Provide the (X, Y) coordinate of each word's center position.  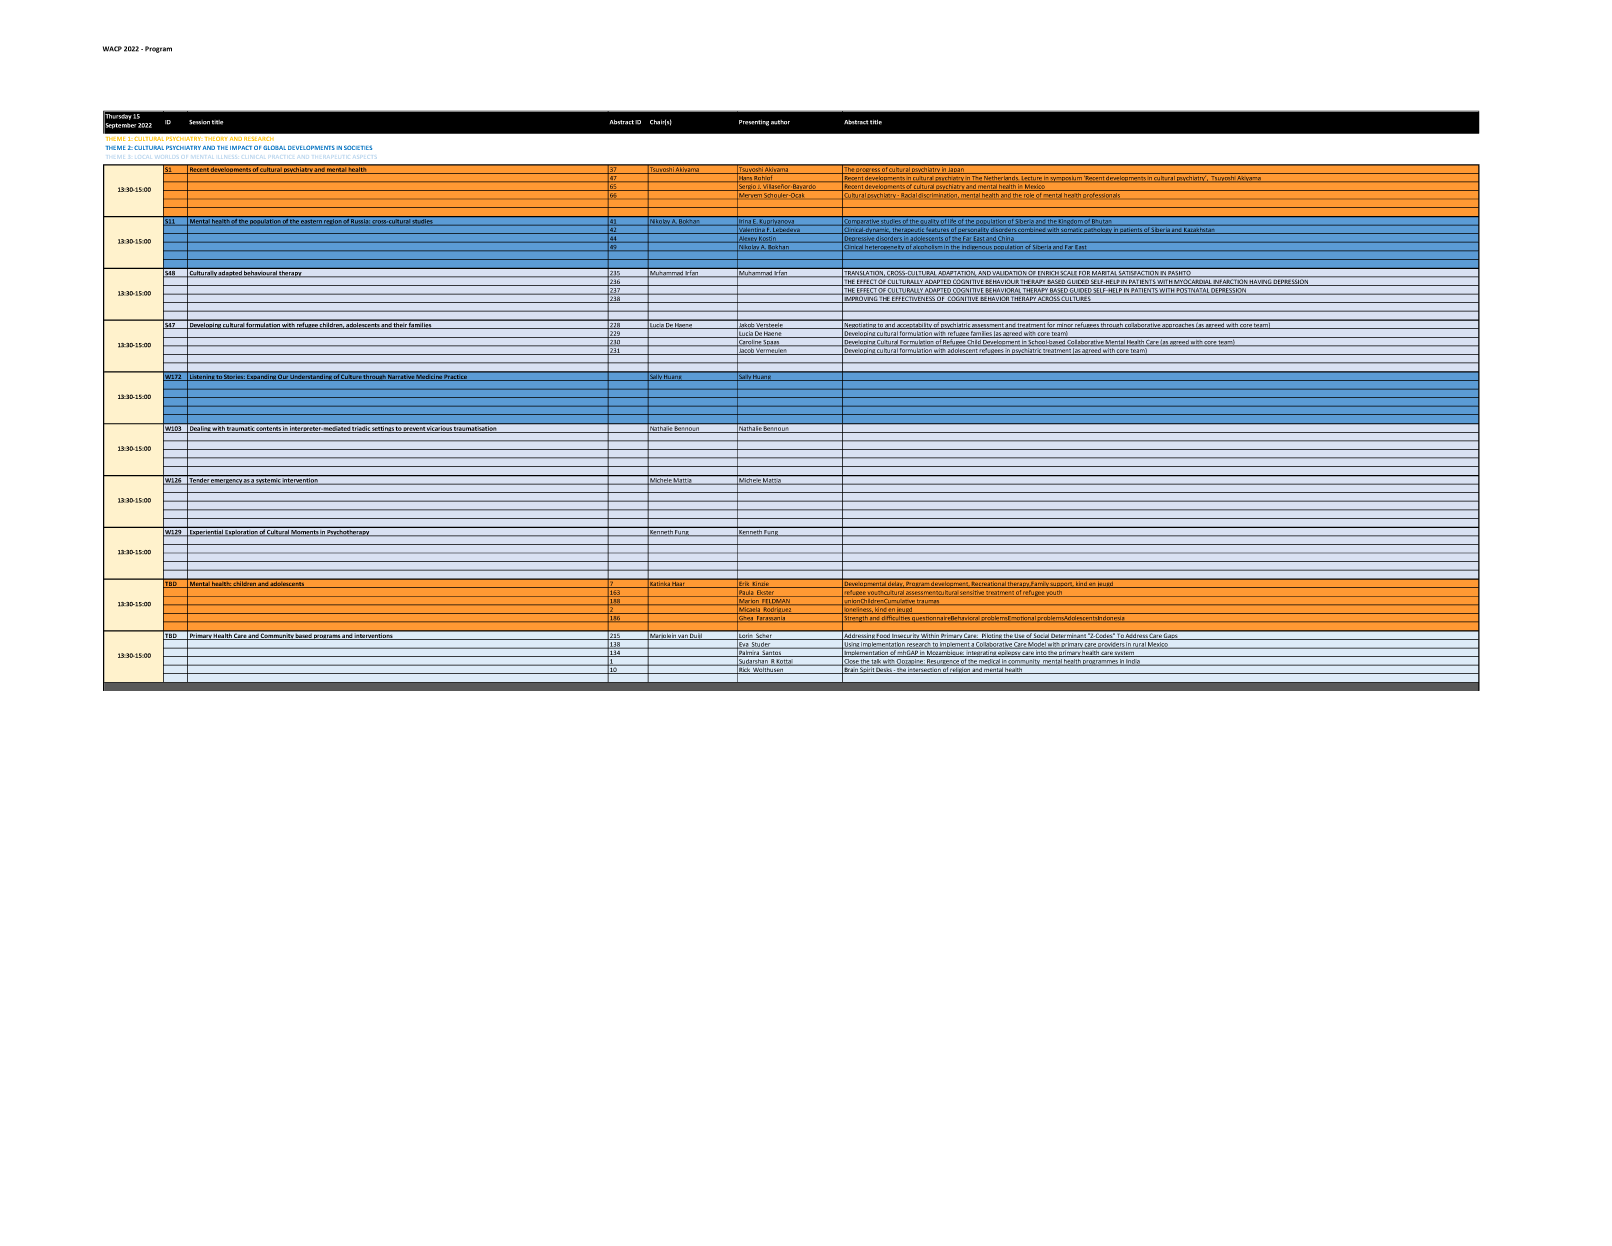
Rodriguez (778, 610)
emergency (227, 482)
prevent (414, 430)
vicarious (440, 429)
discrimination (938, 194)
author (780, 122)
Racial (908, 194)
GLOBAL (274, 147)
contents (269, 430)
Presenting (754, 123)
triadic (361, 429)
